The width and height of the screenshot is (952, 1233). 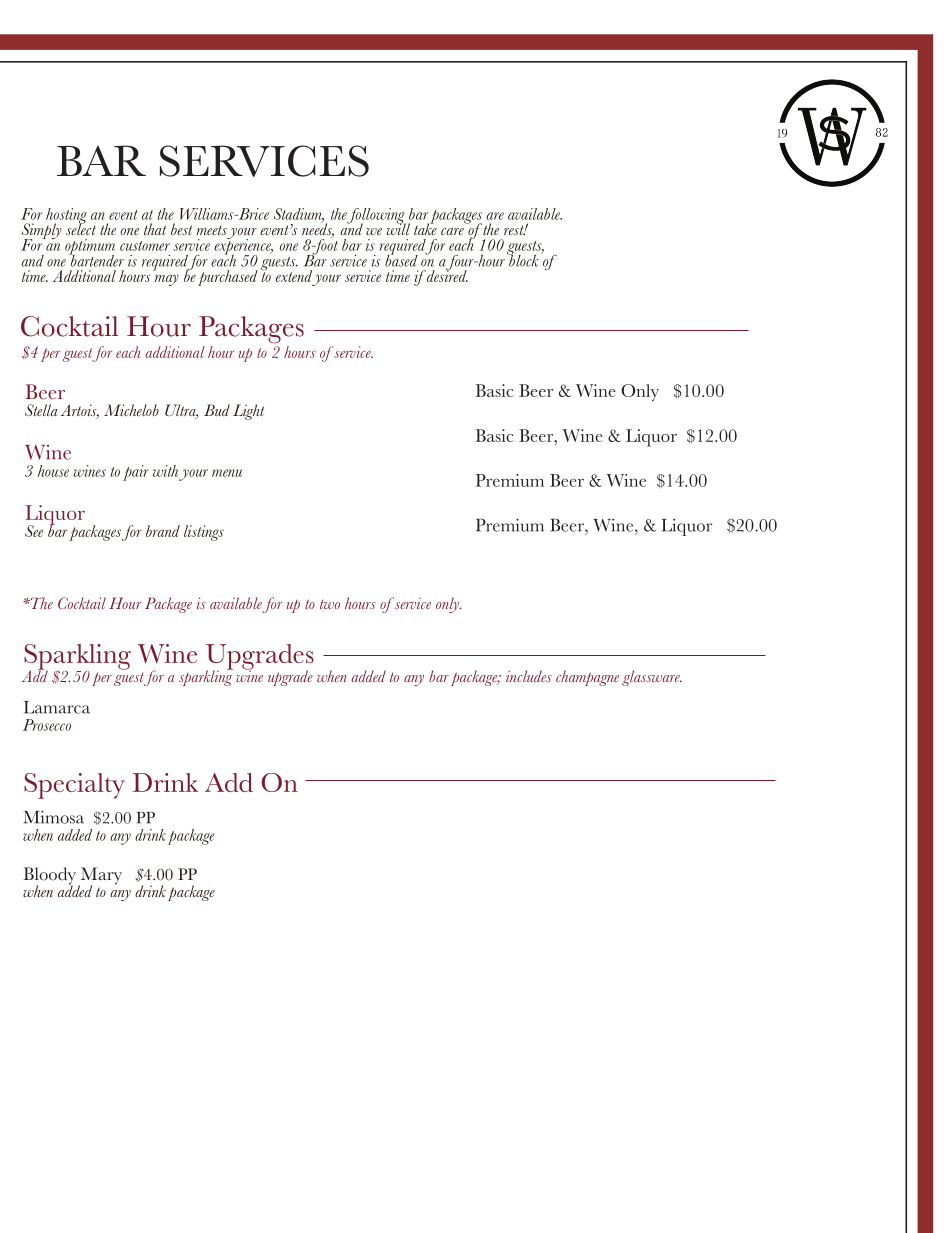 I want to click on Mary, so click(x=100, y=877).
